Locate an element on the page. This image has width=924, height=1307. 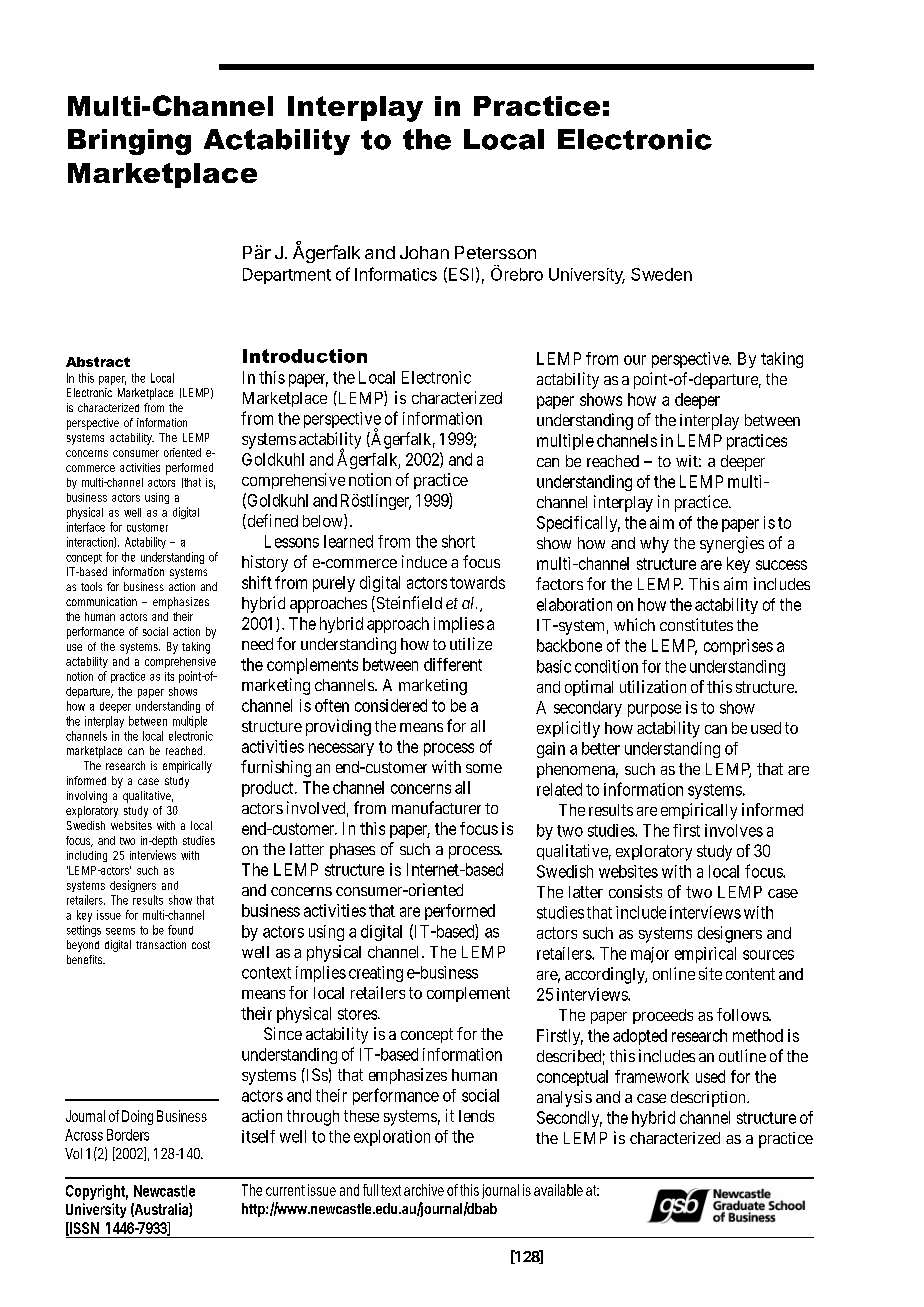
communication is located at coordinates (101, 601).
